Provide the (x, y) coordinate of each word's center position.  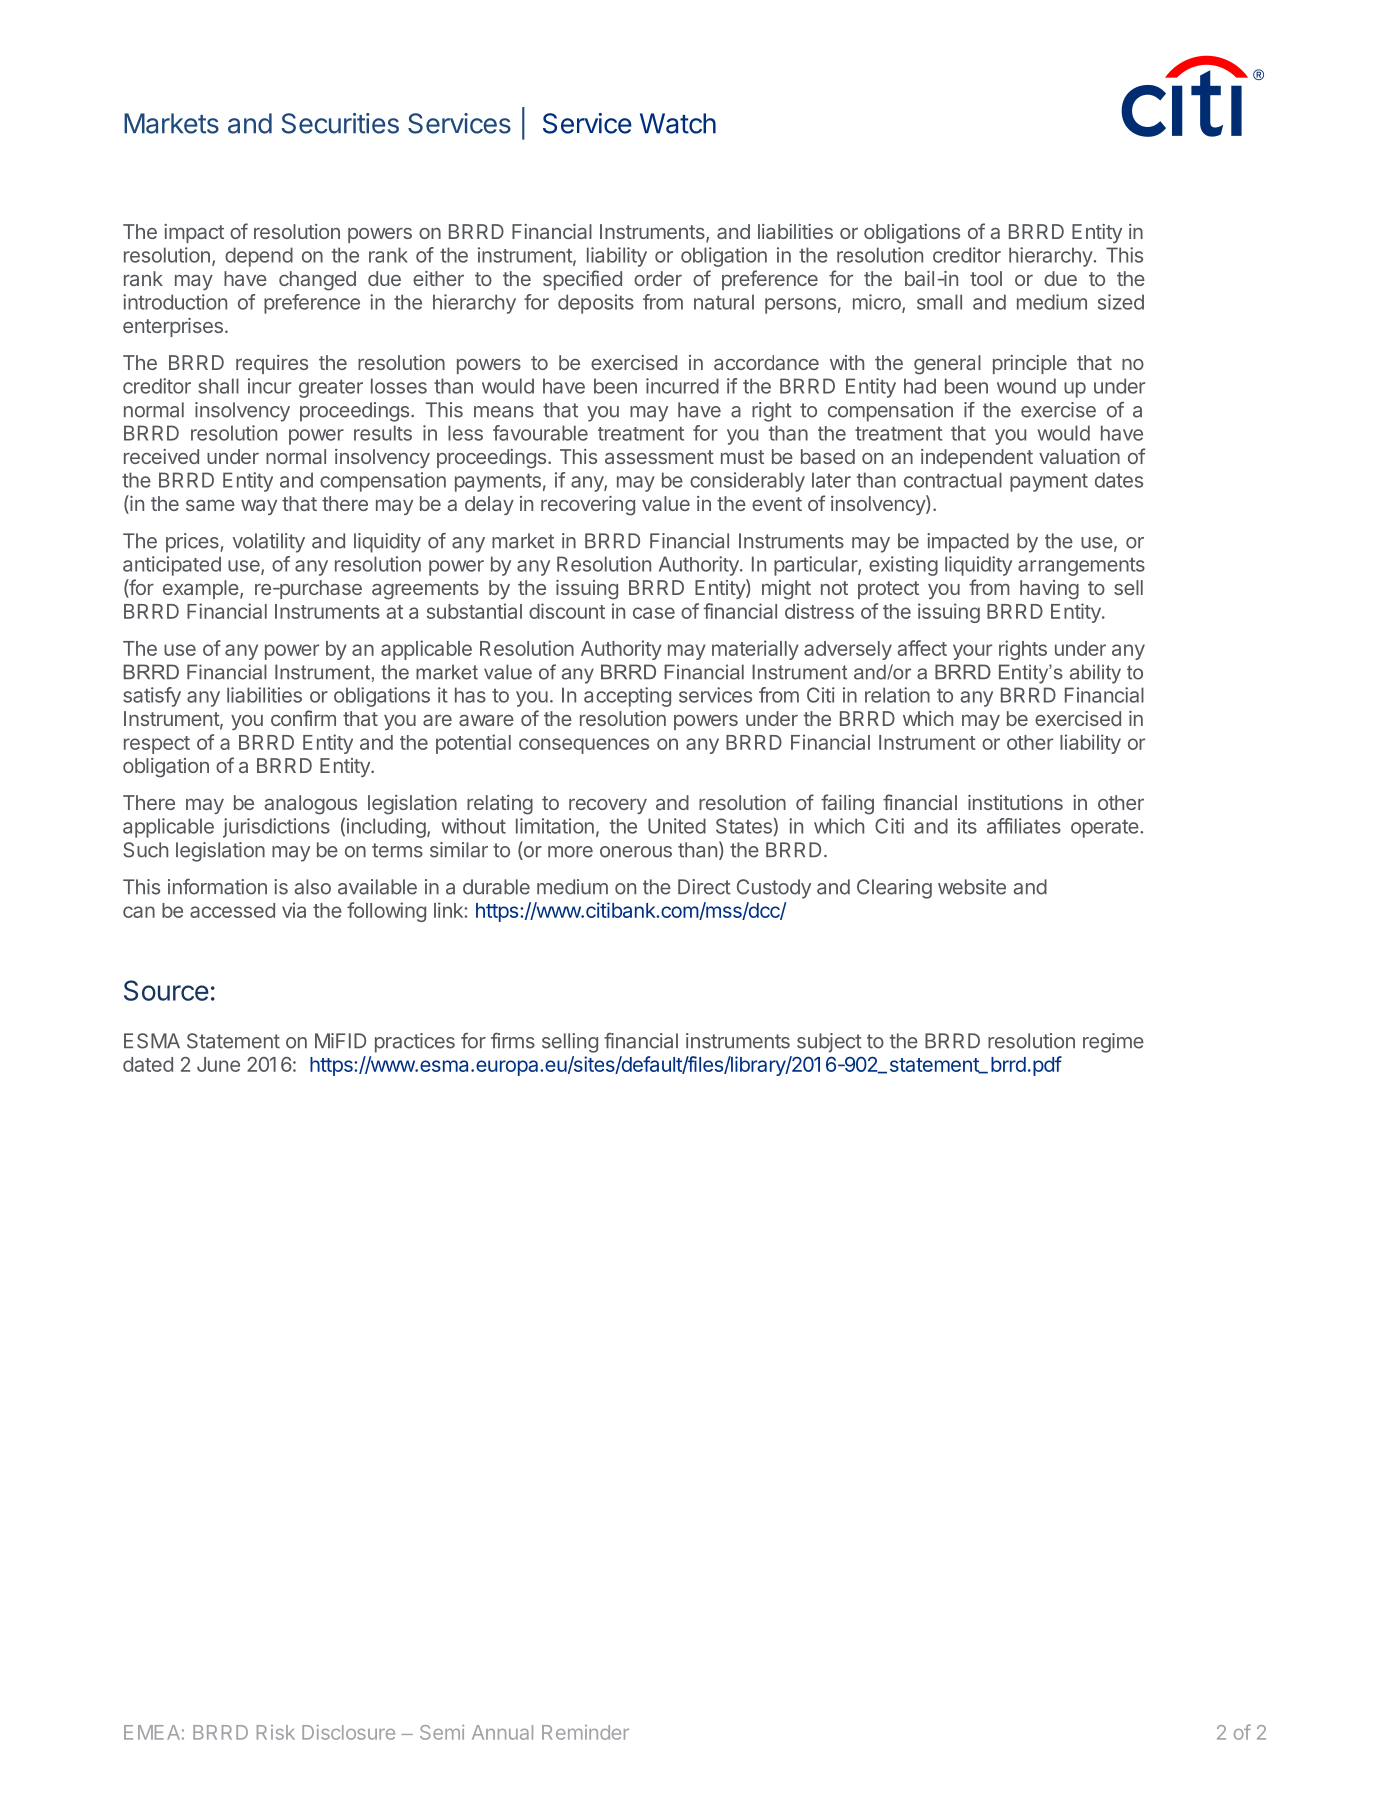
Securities (340, 123)
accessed (232, 910)
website (972, 887)
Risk (276, 1732)
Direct (704, 887)
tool (986, 278)
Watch (678, 123)
